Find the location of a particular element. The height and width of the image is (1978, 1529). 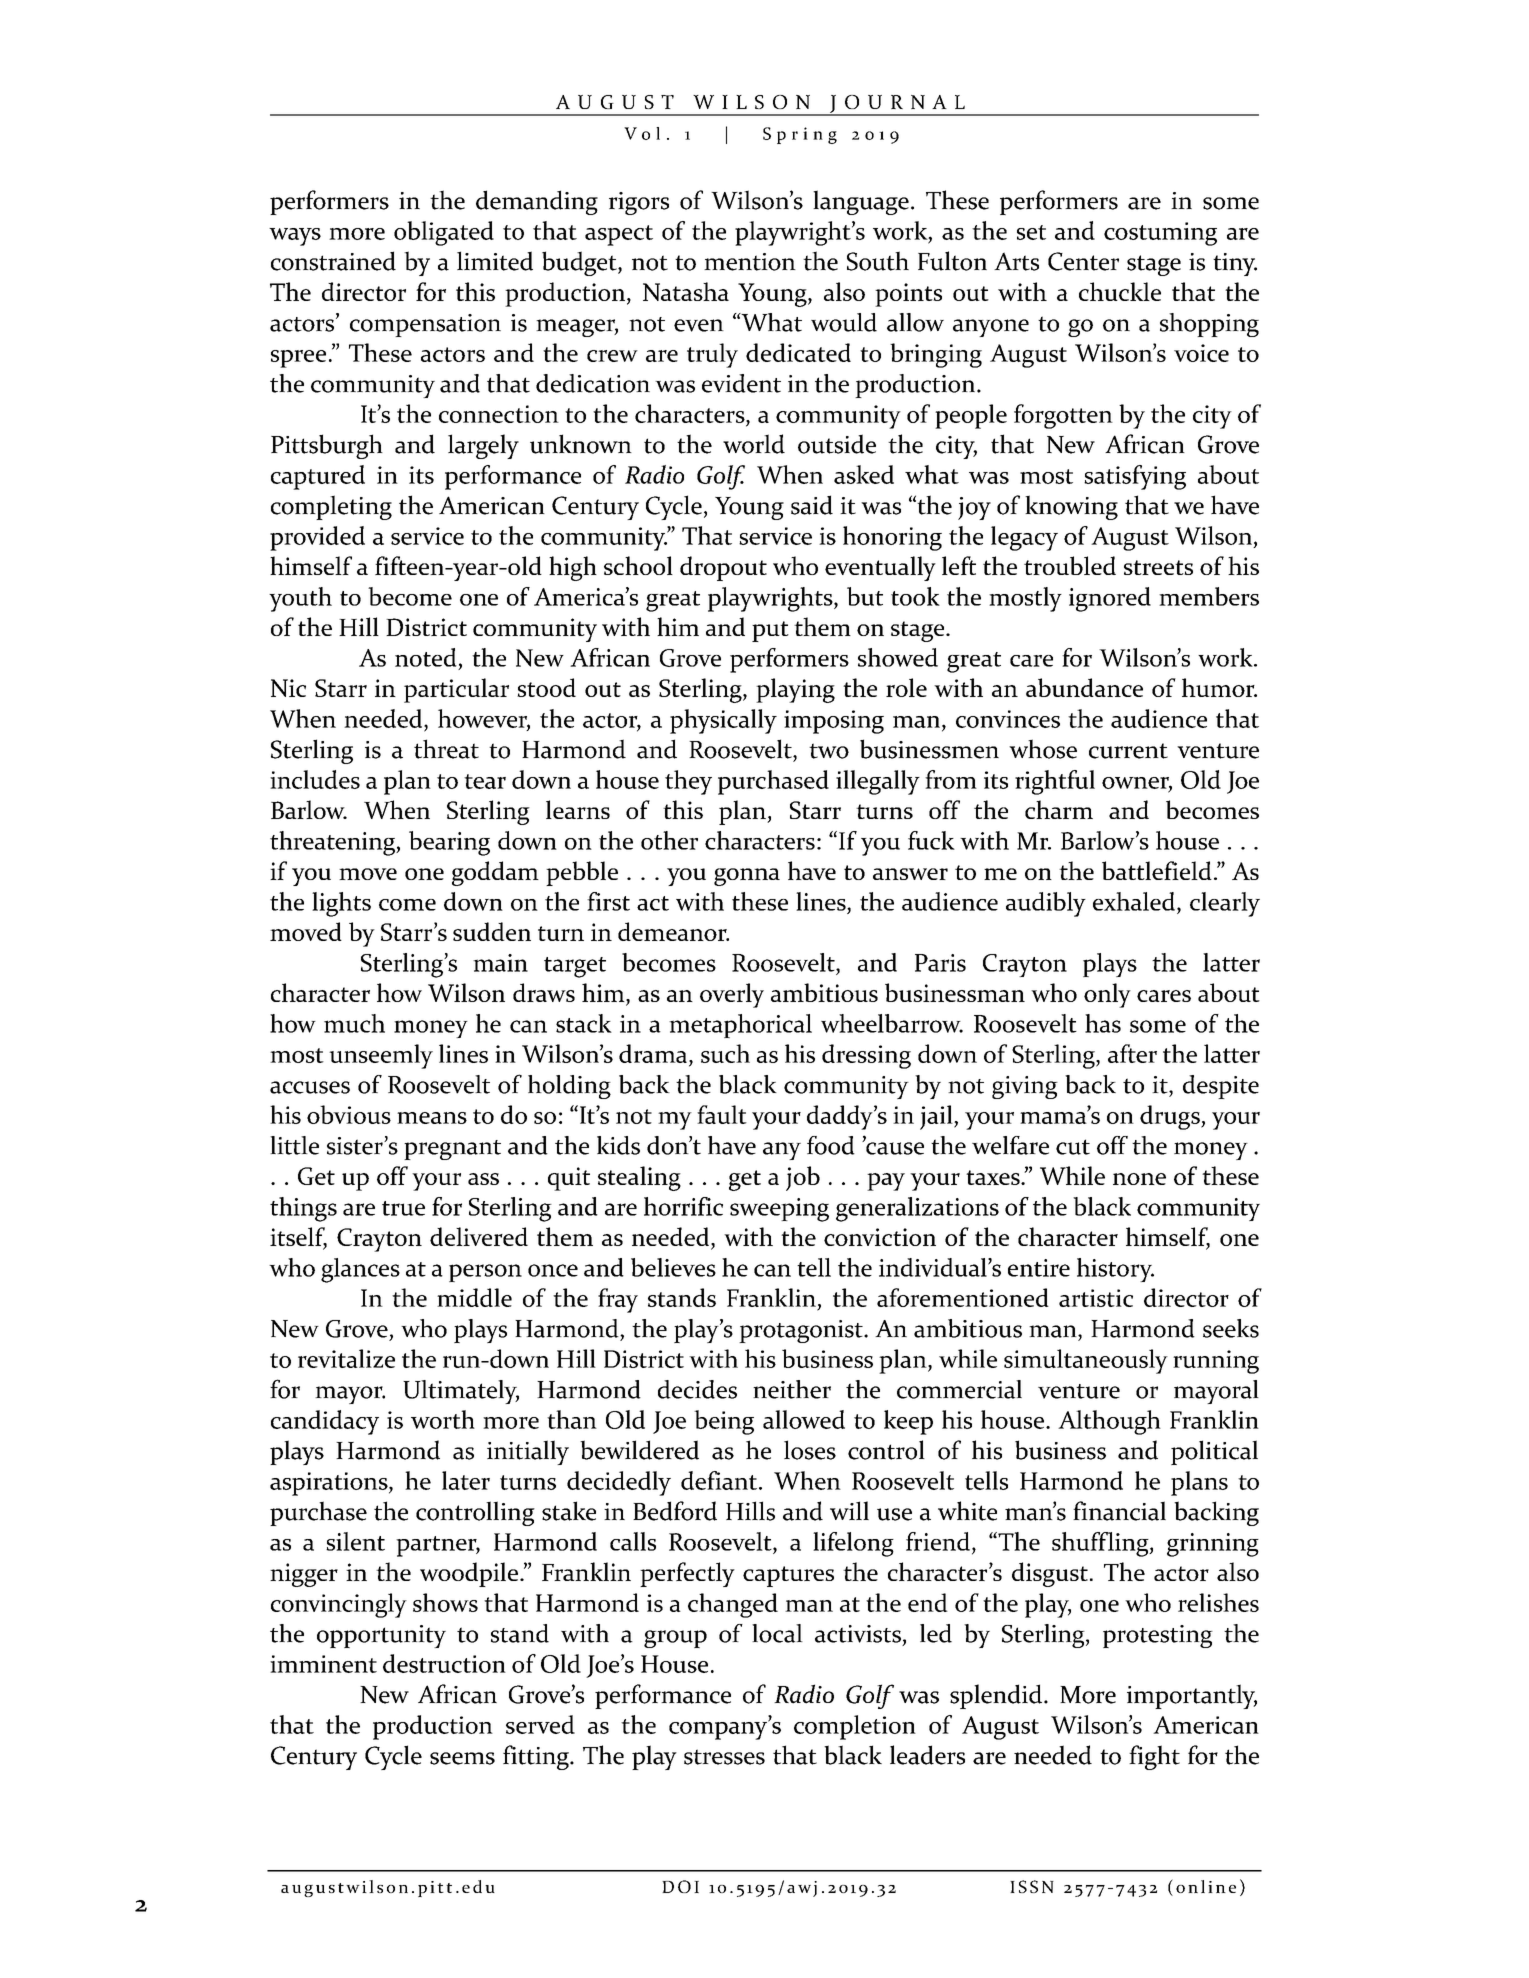

glances is located at coordinates (360, 1270).
